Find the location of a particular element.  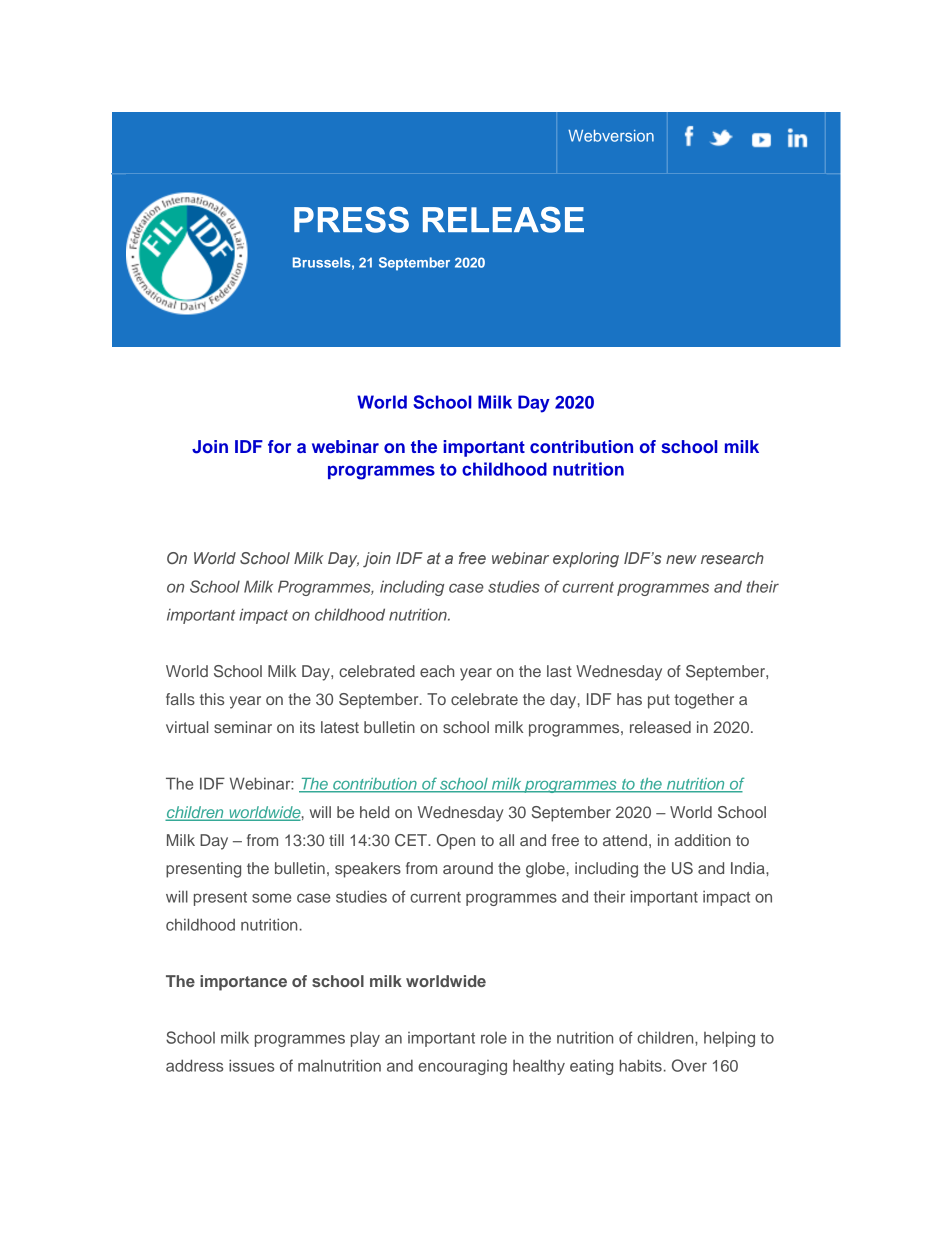

addition is located at coordinates (703, 840).
